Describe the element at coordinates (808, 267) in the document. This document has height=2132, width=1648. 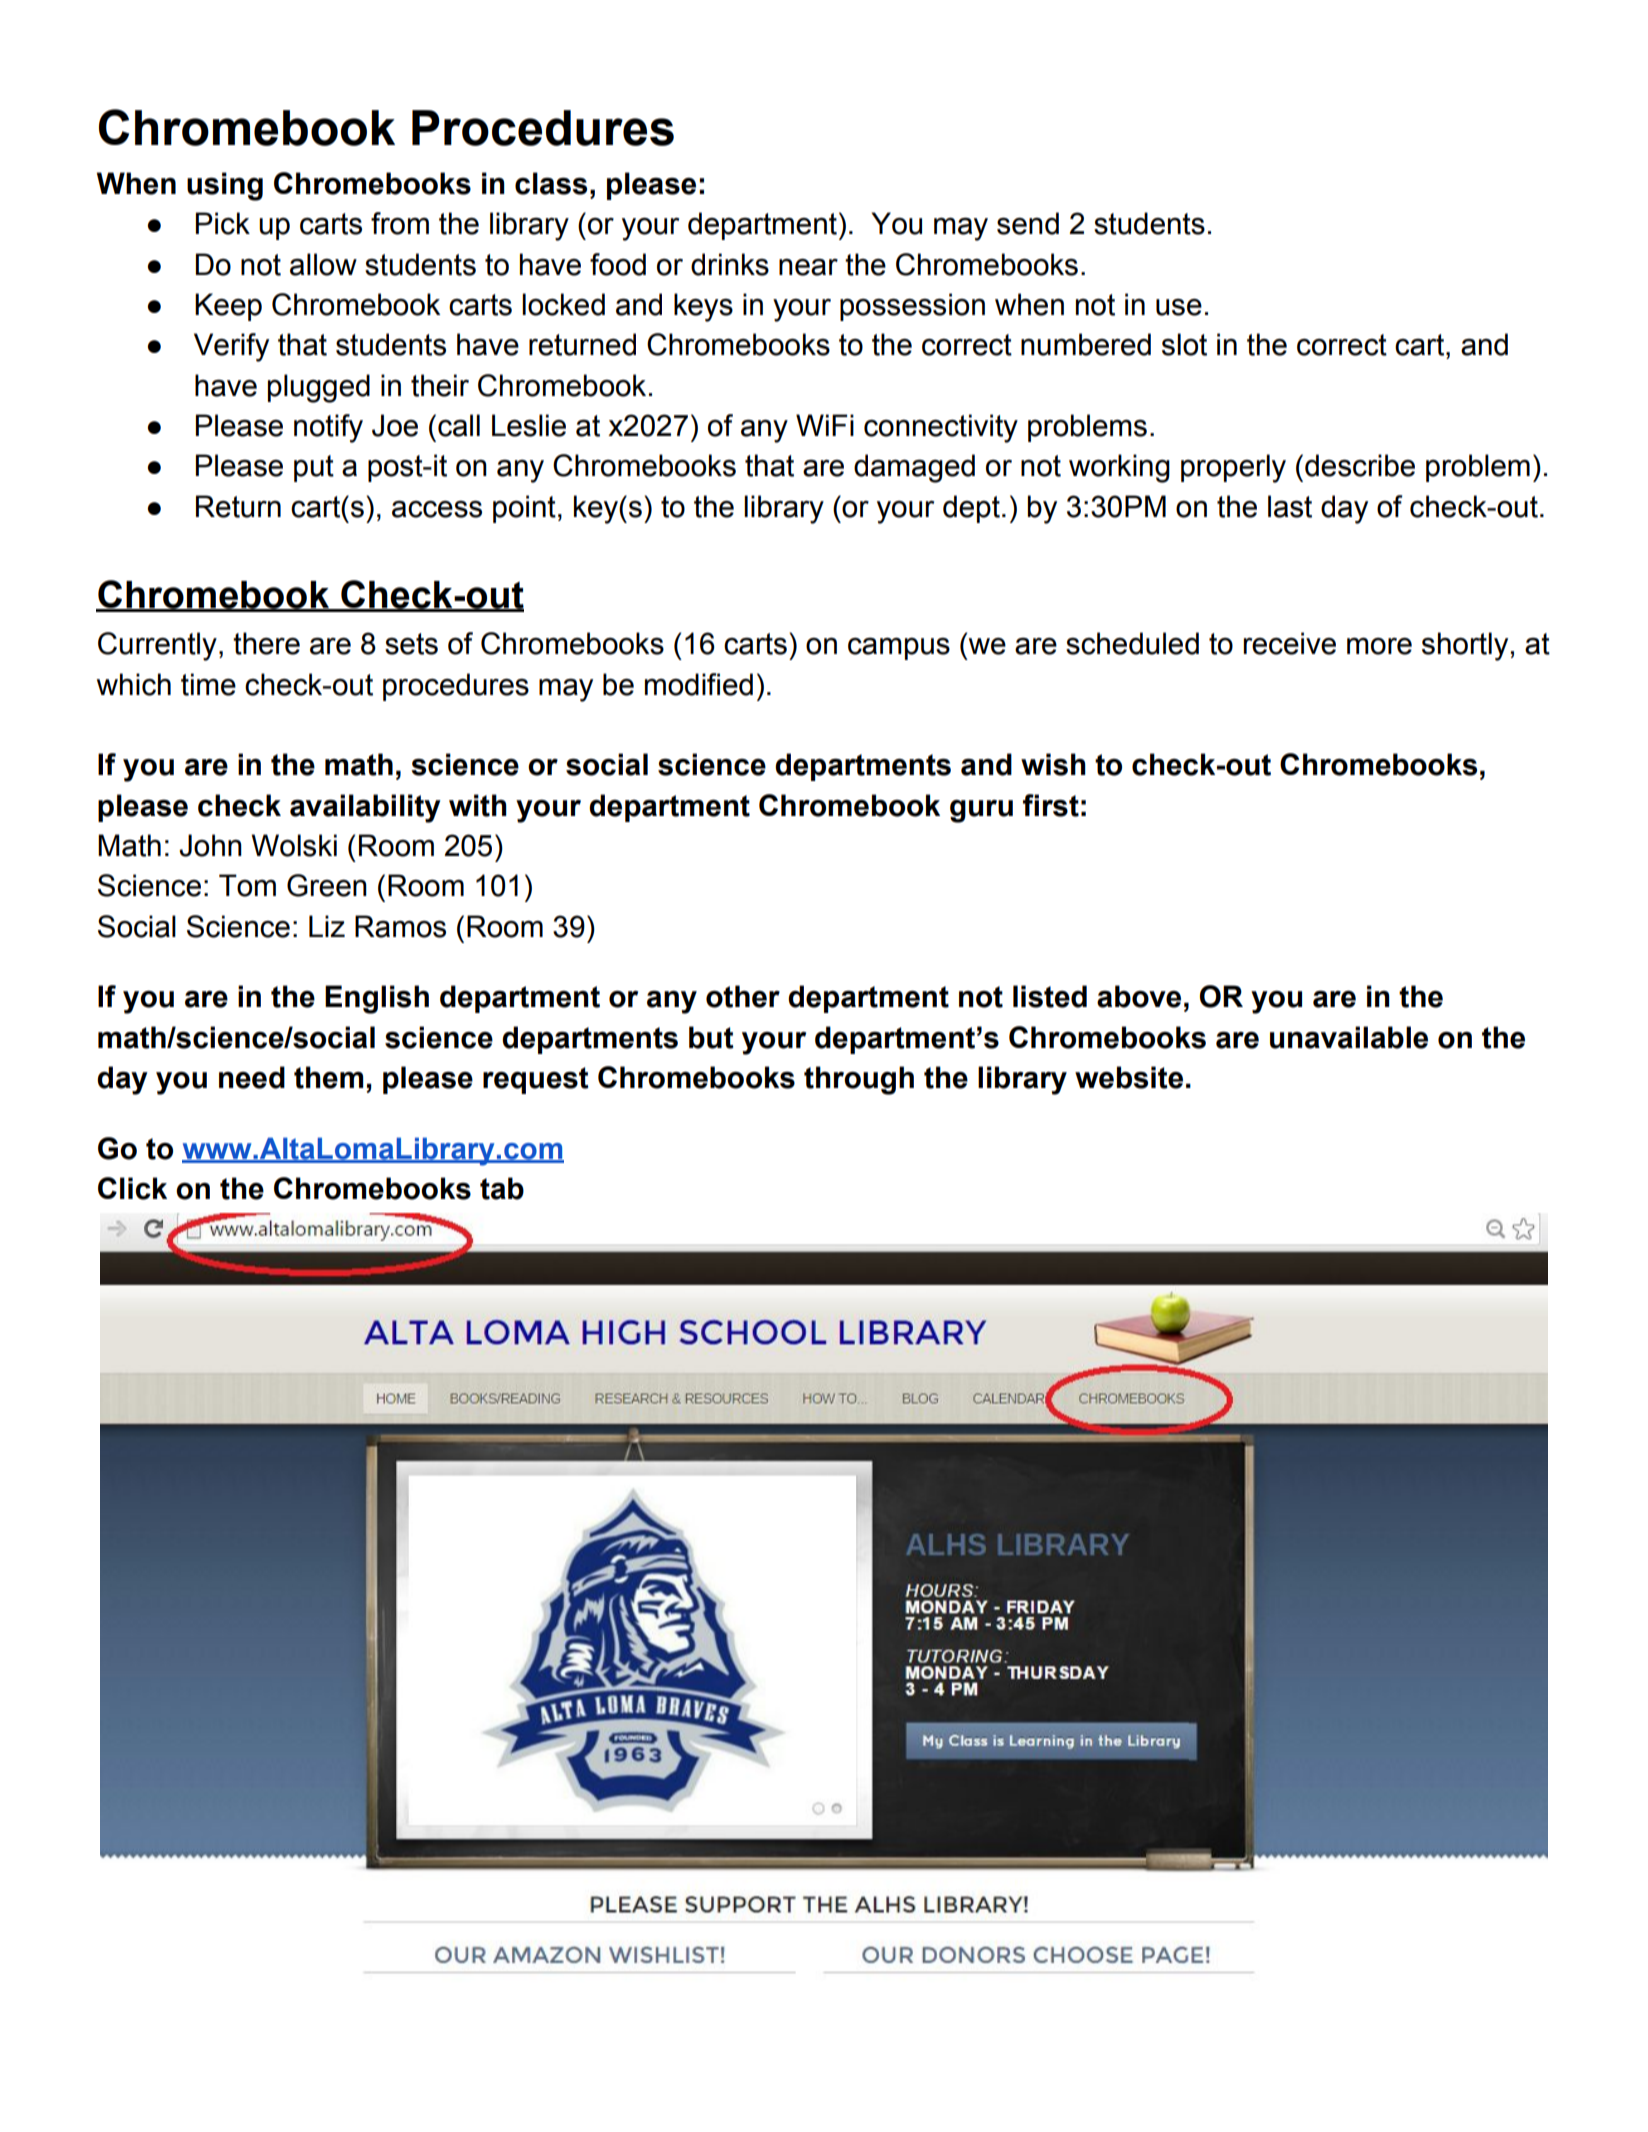
I see `near` at that location.
